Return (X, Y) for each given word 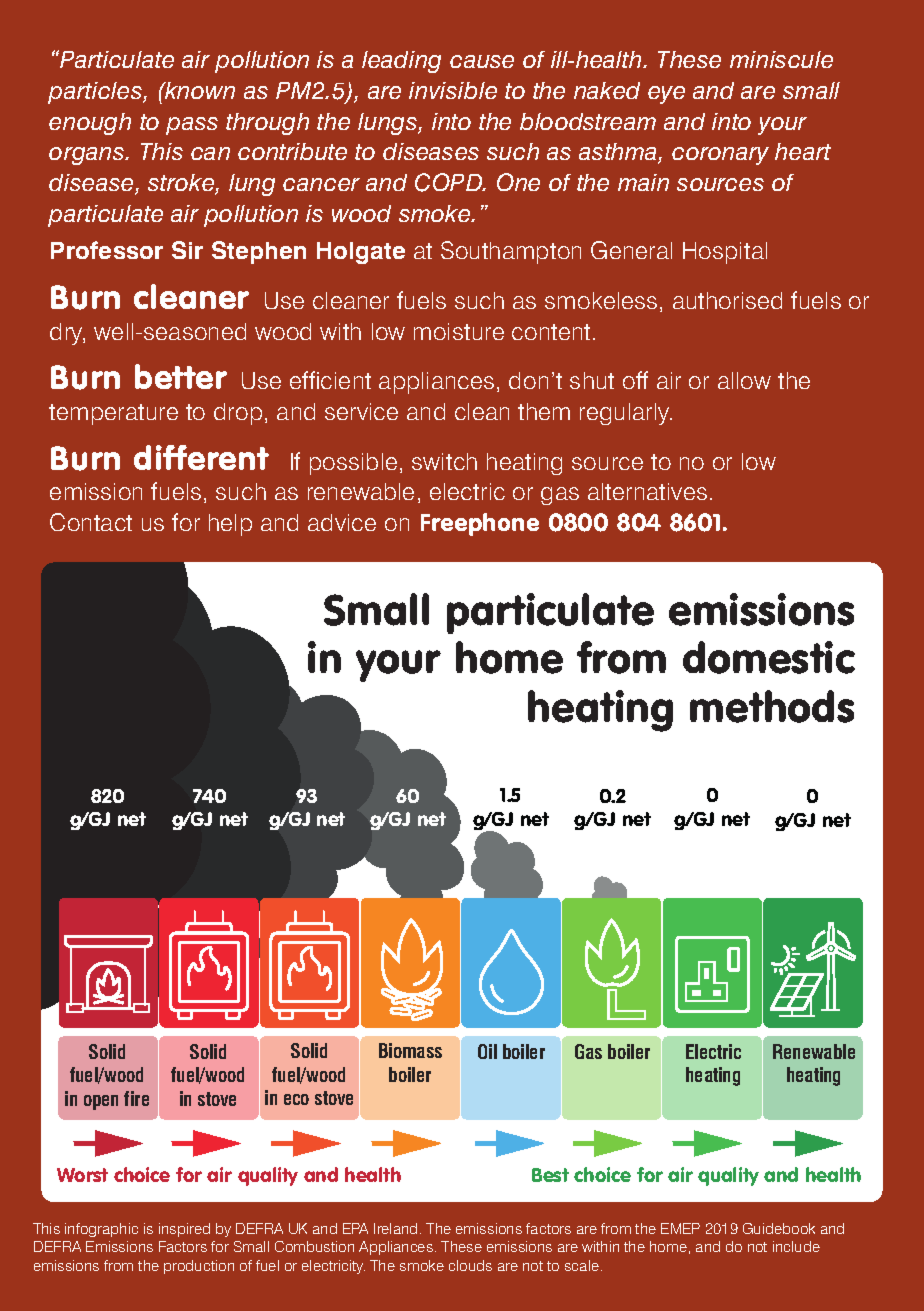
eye (666, 95)
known (199, 90)
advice (342, 522)
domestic (769, 657)
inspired (184, 1230)
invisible (453, 90)
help (230, 525)
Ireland (395, 1228)
